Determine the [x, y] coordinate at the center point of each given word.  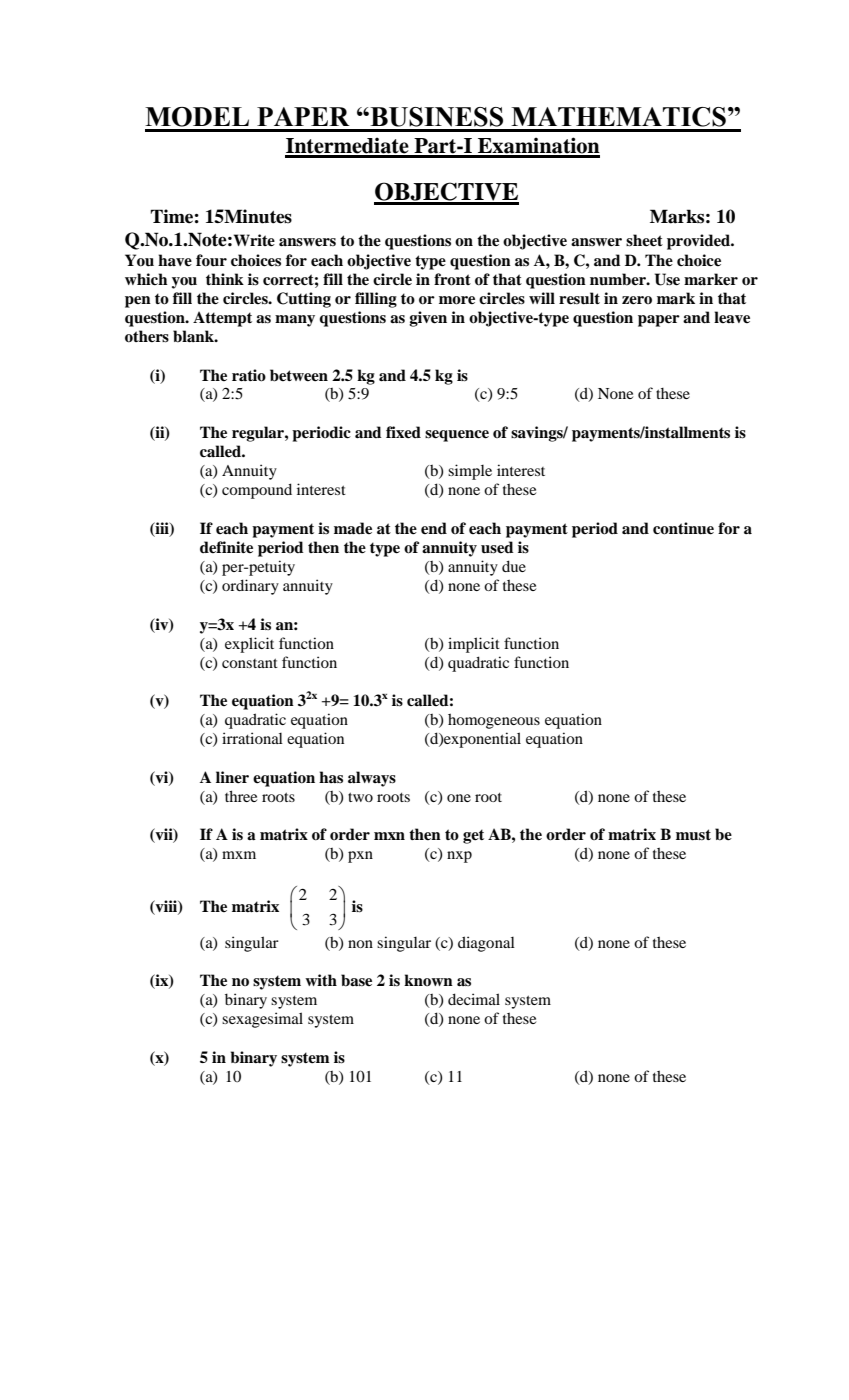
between [299, 375]
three [241, 796]
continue [683, 528]
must [693, 835]
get [473, 836]
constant [250, 663]
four [211, 260]
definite [226, 547]
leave [732, 317]
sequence [457, 436]
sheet [644, 240]
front [452, 279]
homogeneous [494, 721]
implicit [474, 645]
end [434, 528]
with [321, 980]
